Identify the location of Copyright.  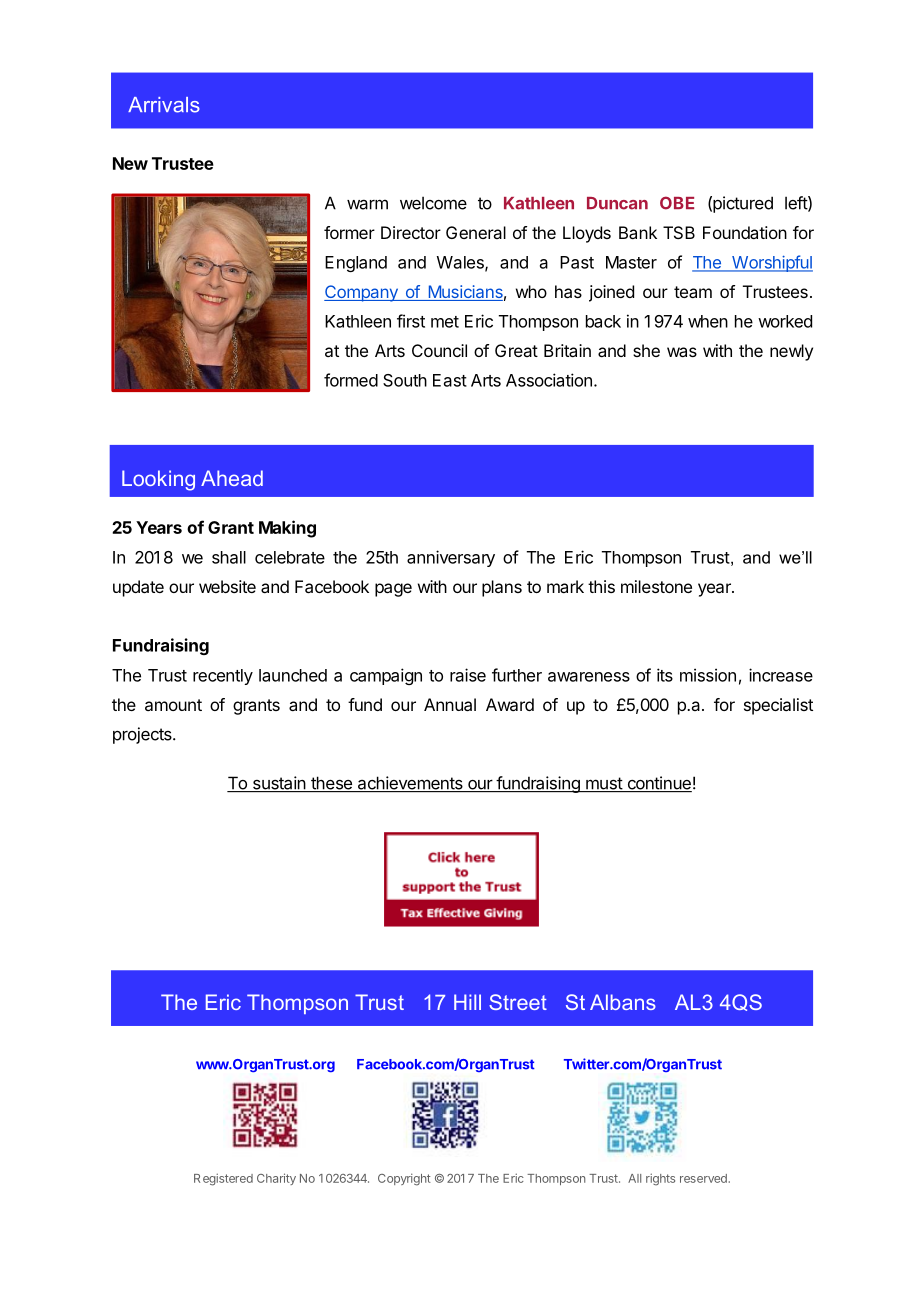
(404, 1179).
